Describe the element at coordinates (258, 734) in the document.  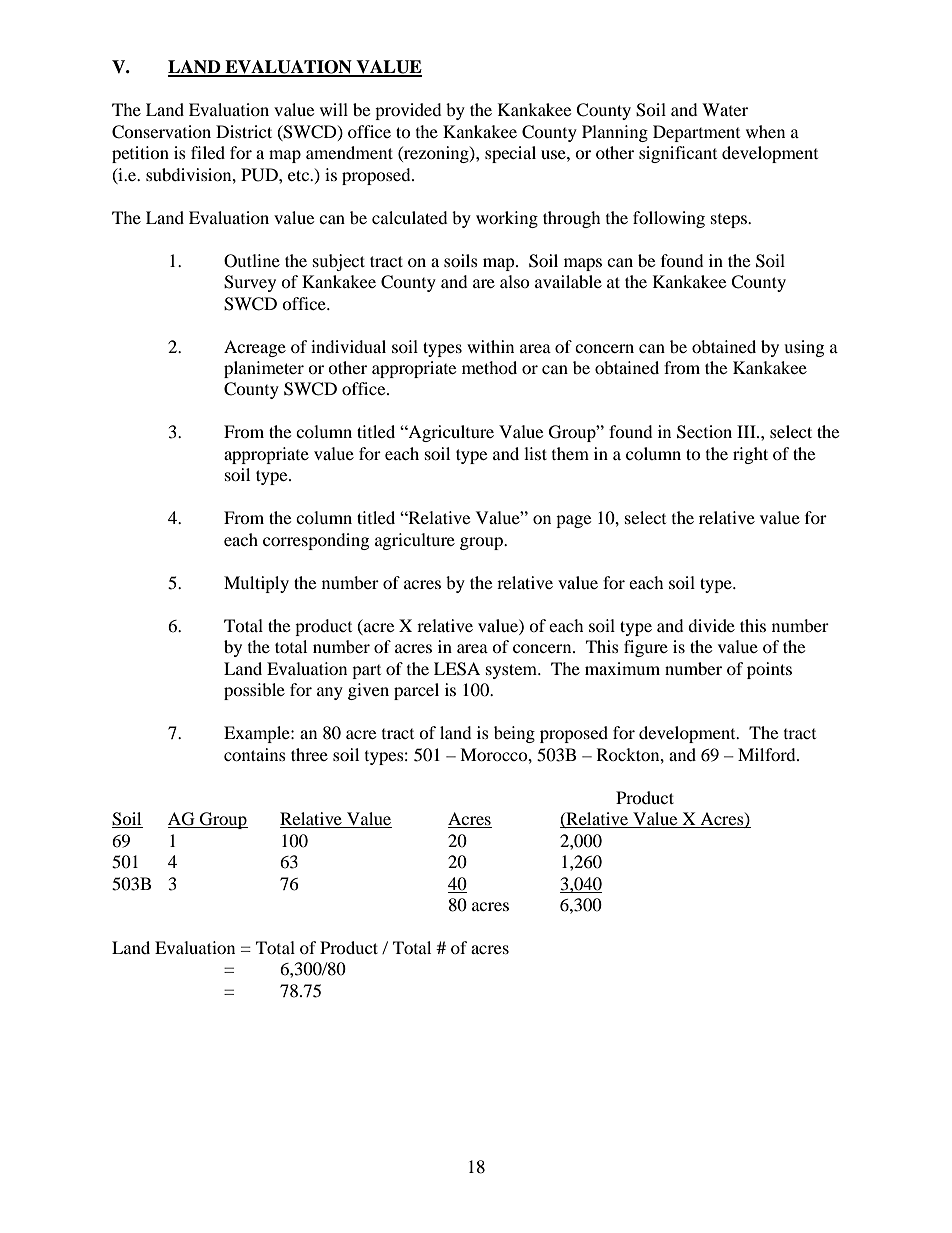
I see `Example` at that location.
